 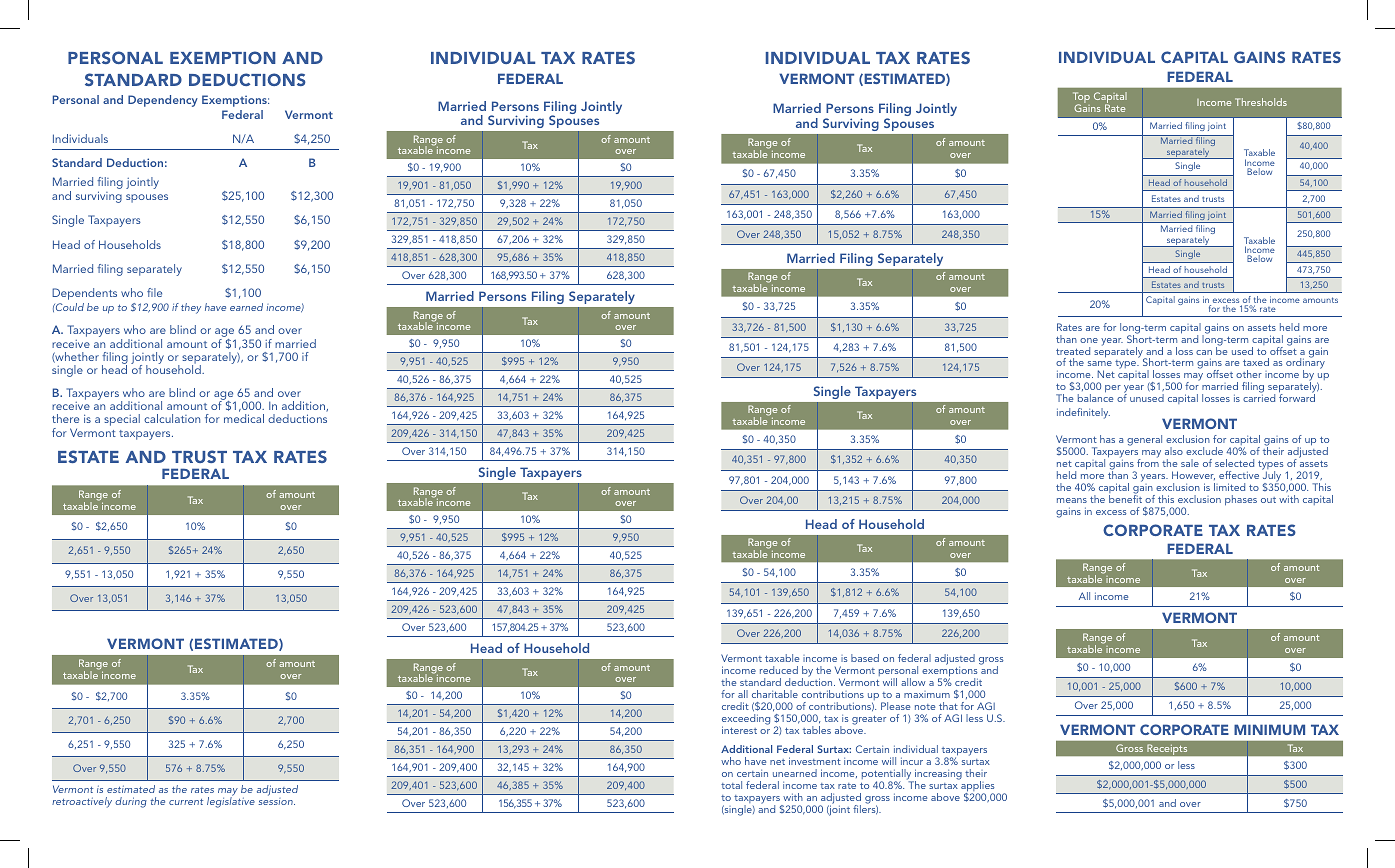 What do you see at coordinates (1072, 500) in the page?
I see `means` at bounding box center [1072, 500].
